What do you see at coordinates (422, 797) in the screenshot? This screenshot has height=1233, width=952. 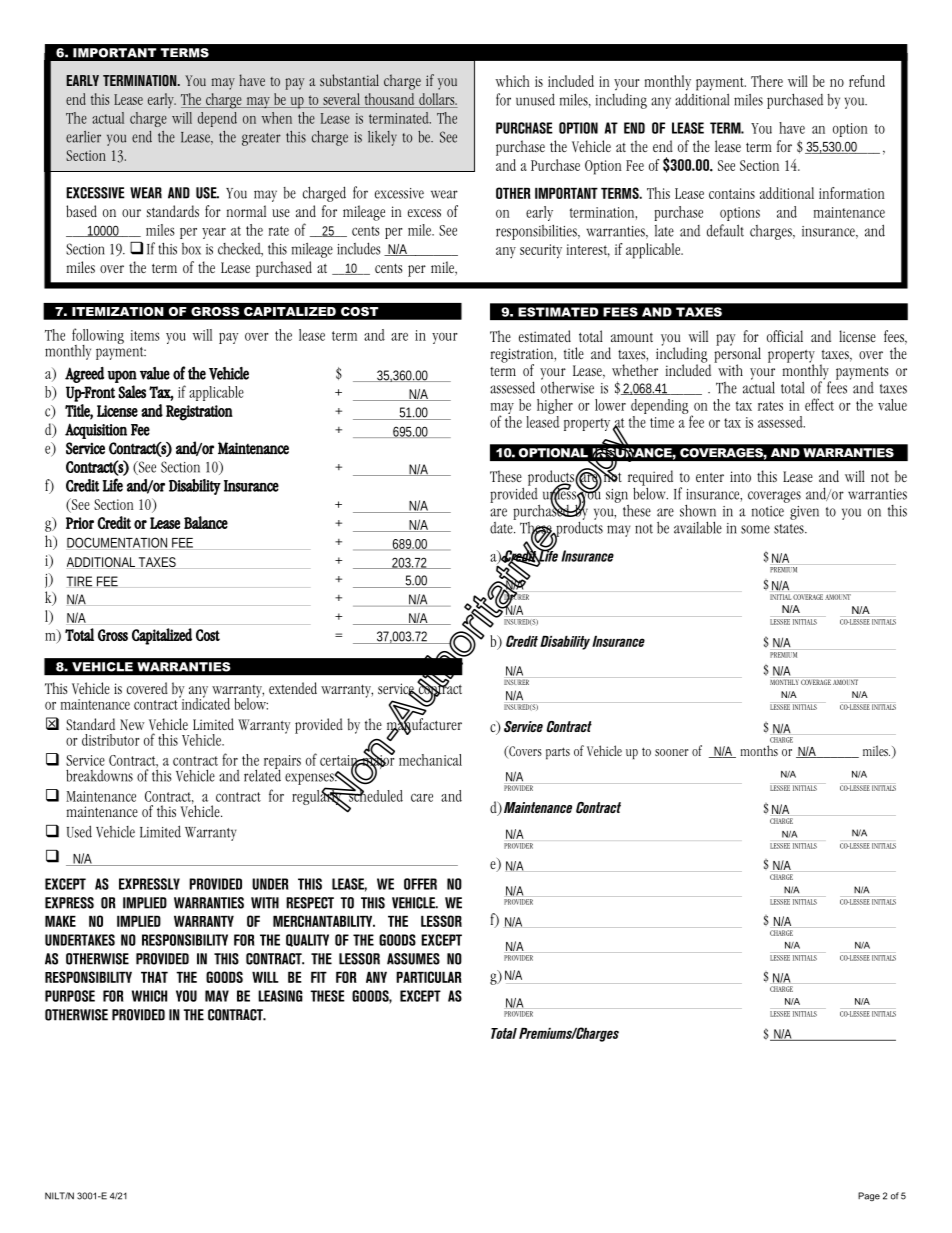 I see `care` at bounding box center [422, 797].
